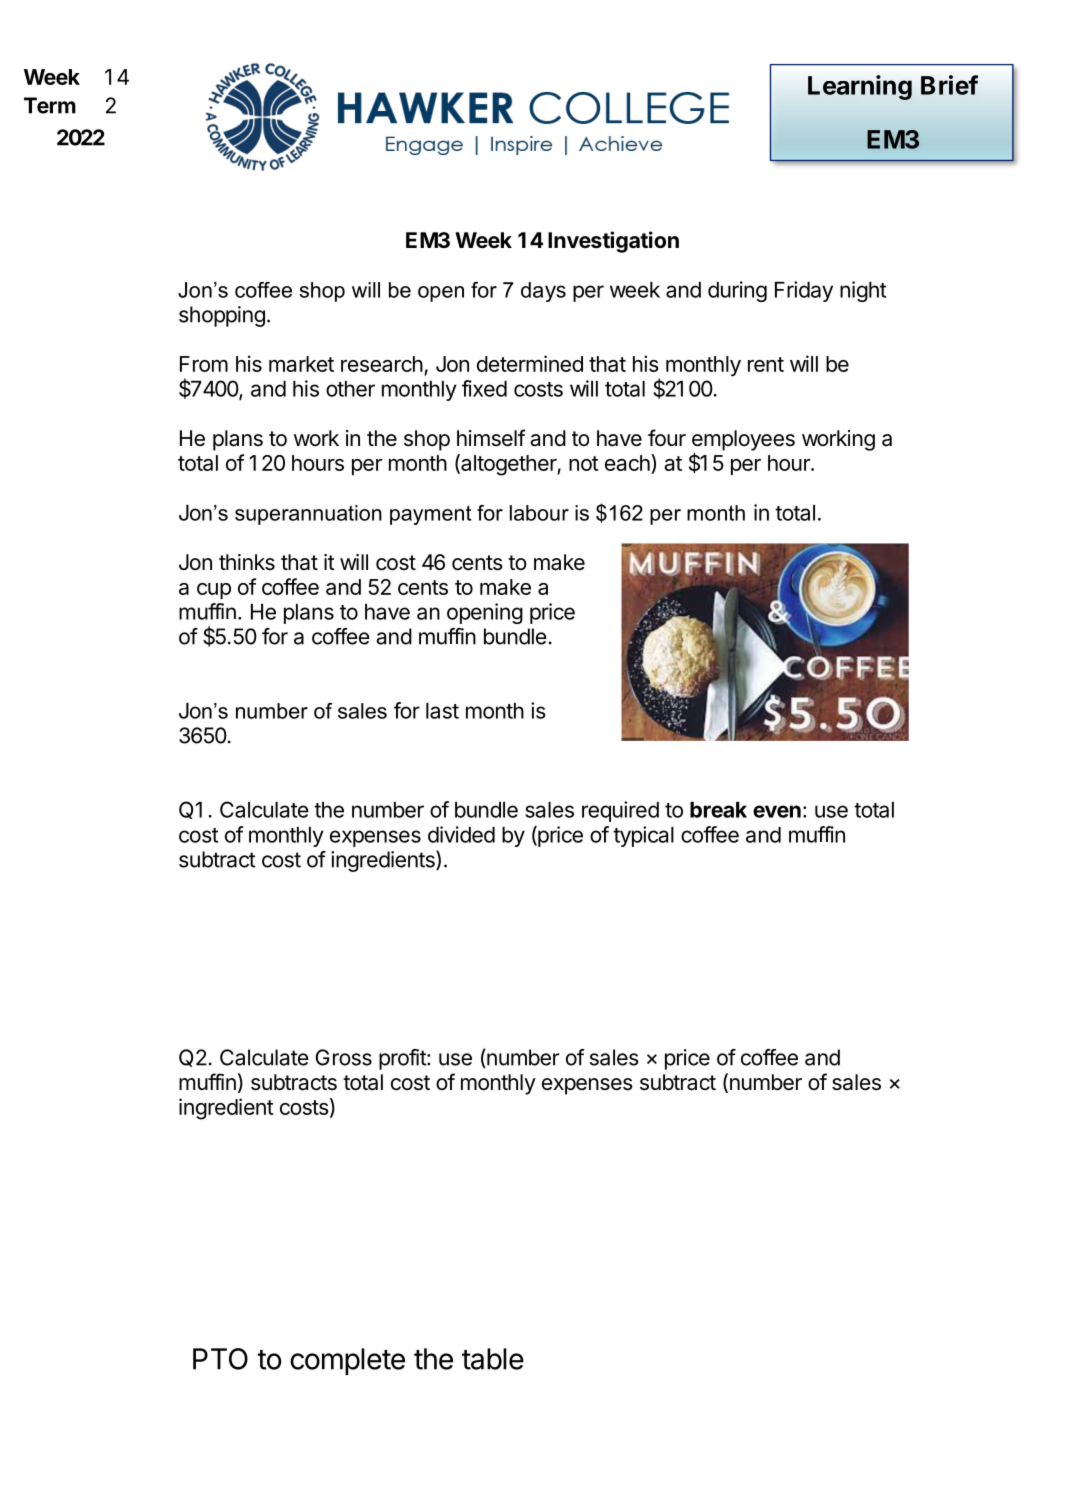 The width and height of the screenshot is (1068, 1511). I want to click on labour, so click(539, 513).
